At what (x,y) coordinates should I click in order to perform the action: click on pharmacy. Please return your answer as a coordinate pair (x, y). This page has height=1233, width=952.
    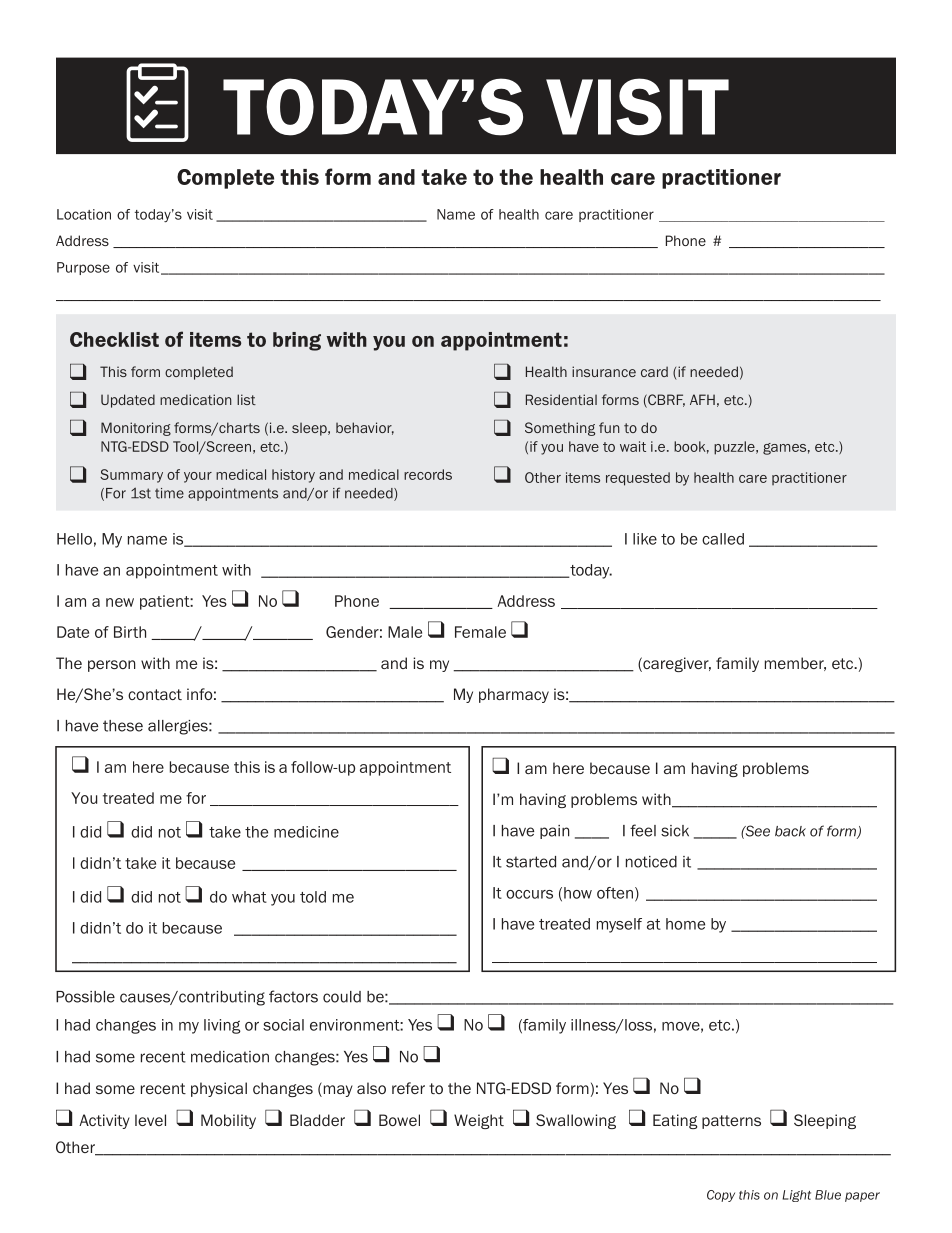
    Looking at the image, I should click on (514, 695).
